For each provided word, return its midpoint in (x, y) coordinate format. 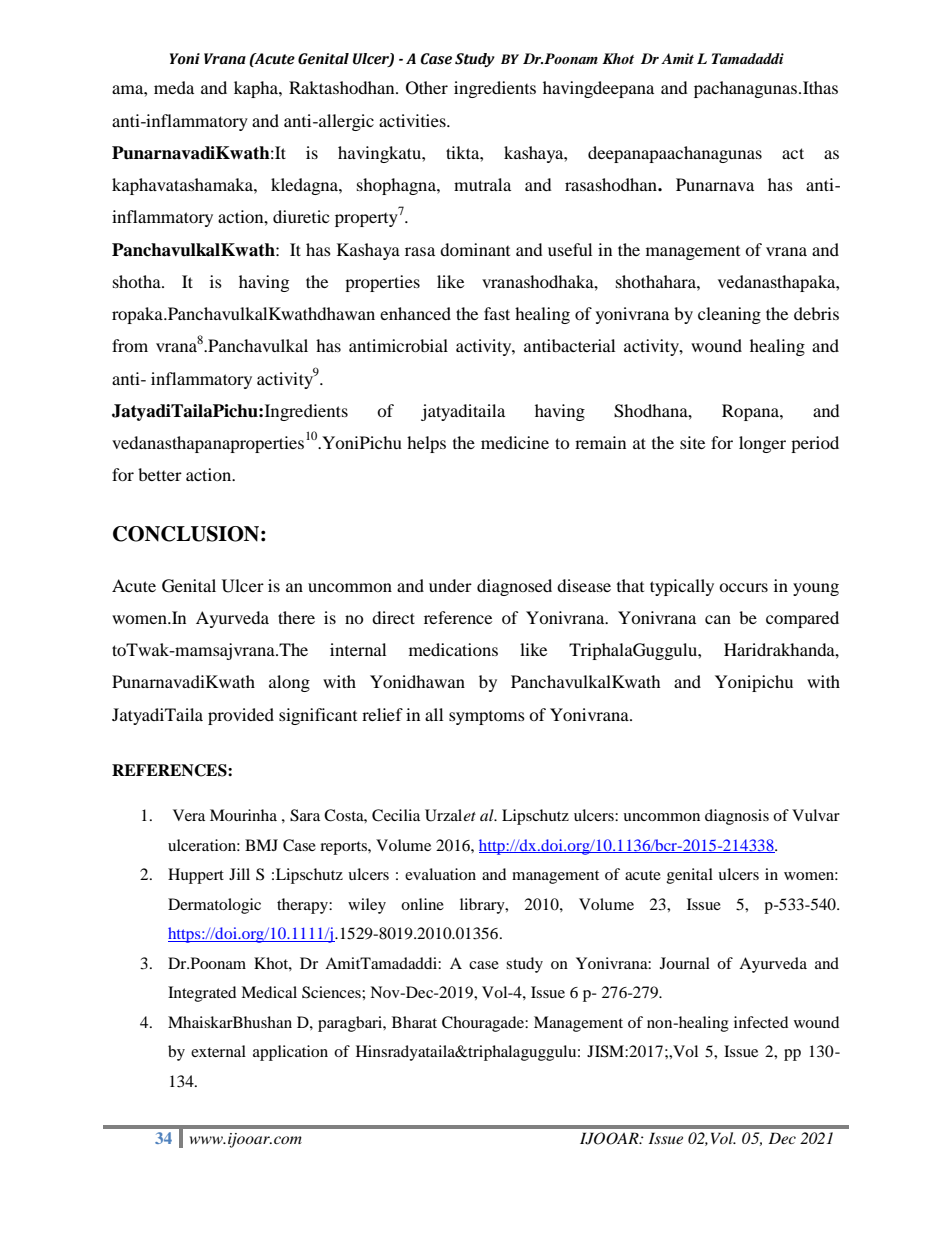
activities (413, 120)
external (218, 1051)
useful (570, 249)
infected (761, 1022)
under (450, 585)
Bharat (414, 1022)
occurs (743, 587)
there (296, 617)
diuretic (301, 216)
